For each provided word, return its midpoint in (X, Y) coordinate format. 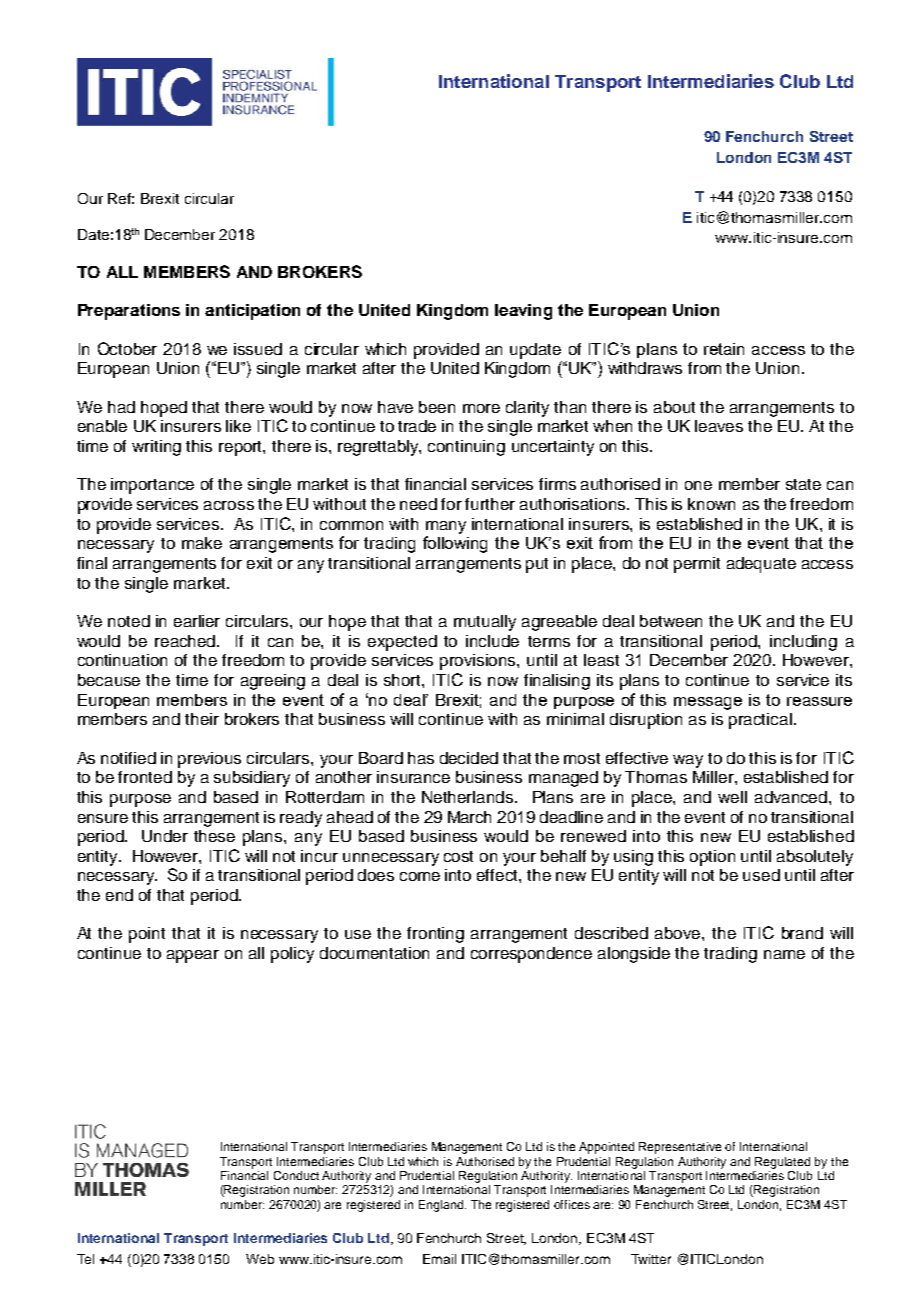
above (679, 933)
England (442, 1206)
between (671, 621)
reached (186, 641)
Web (260, 1259)
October (127, 348)
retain (724, 349)
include (492, 641)
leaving (523, 312)
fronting (435, 935)
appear (193, 956)
